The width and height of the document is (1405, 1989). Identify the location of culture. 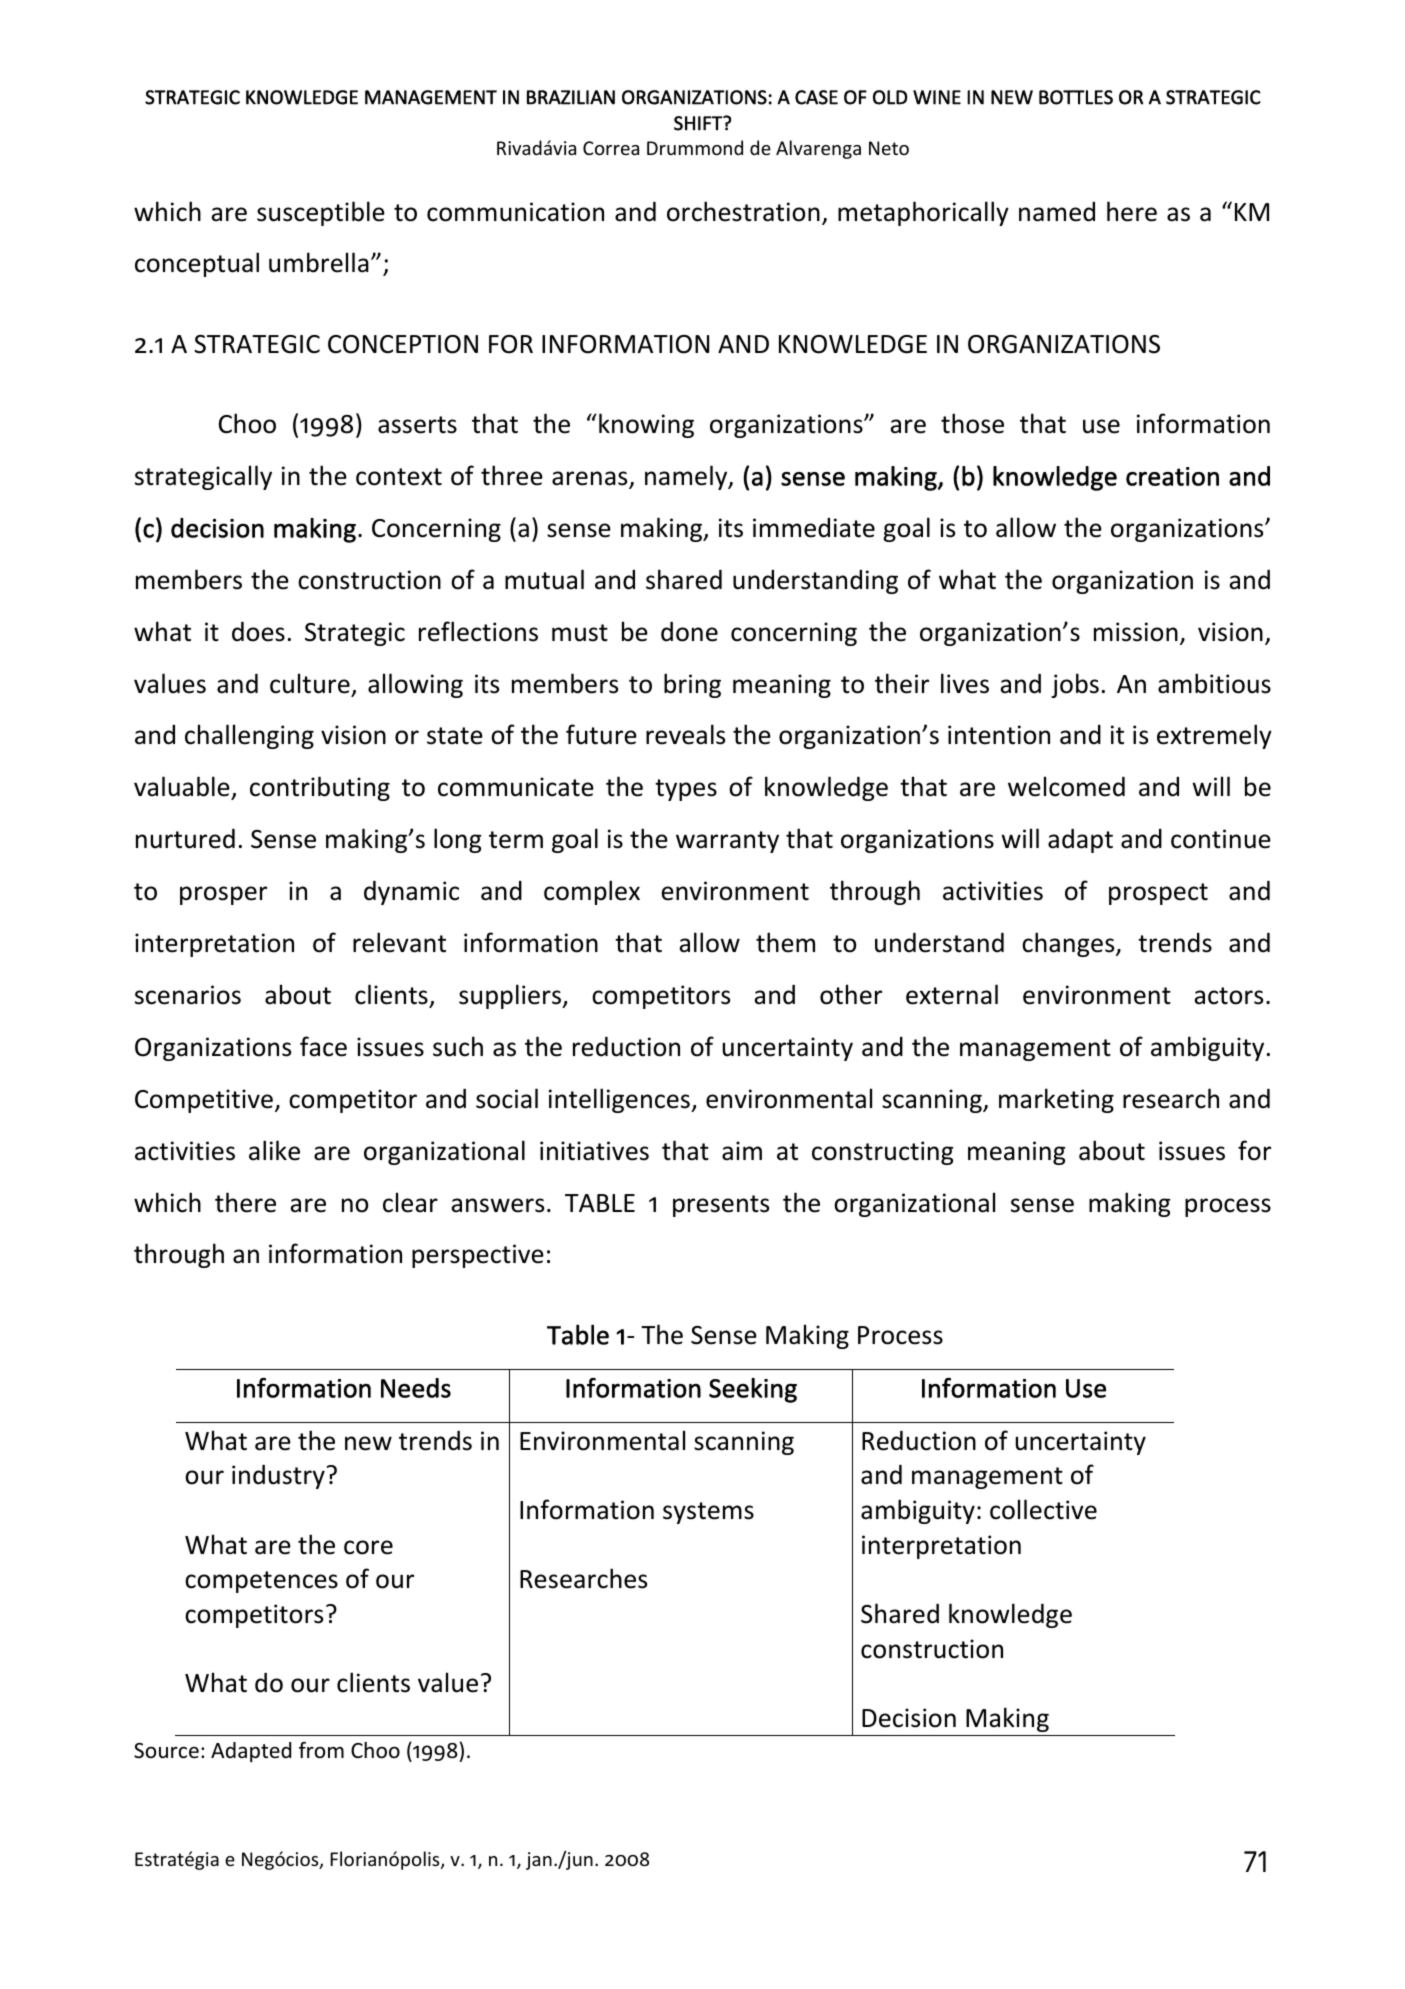
(310, 683).
